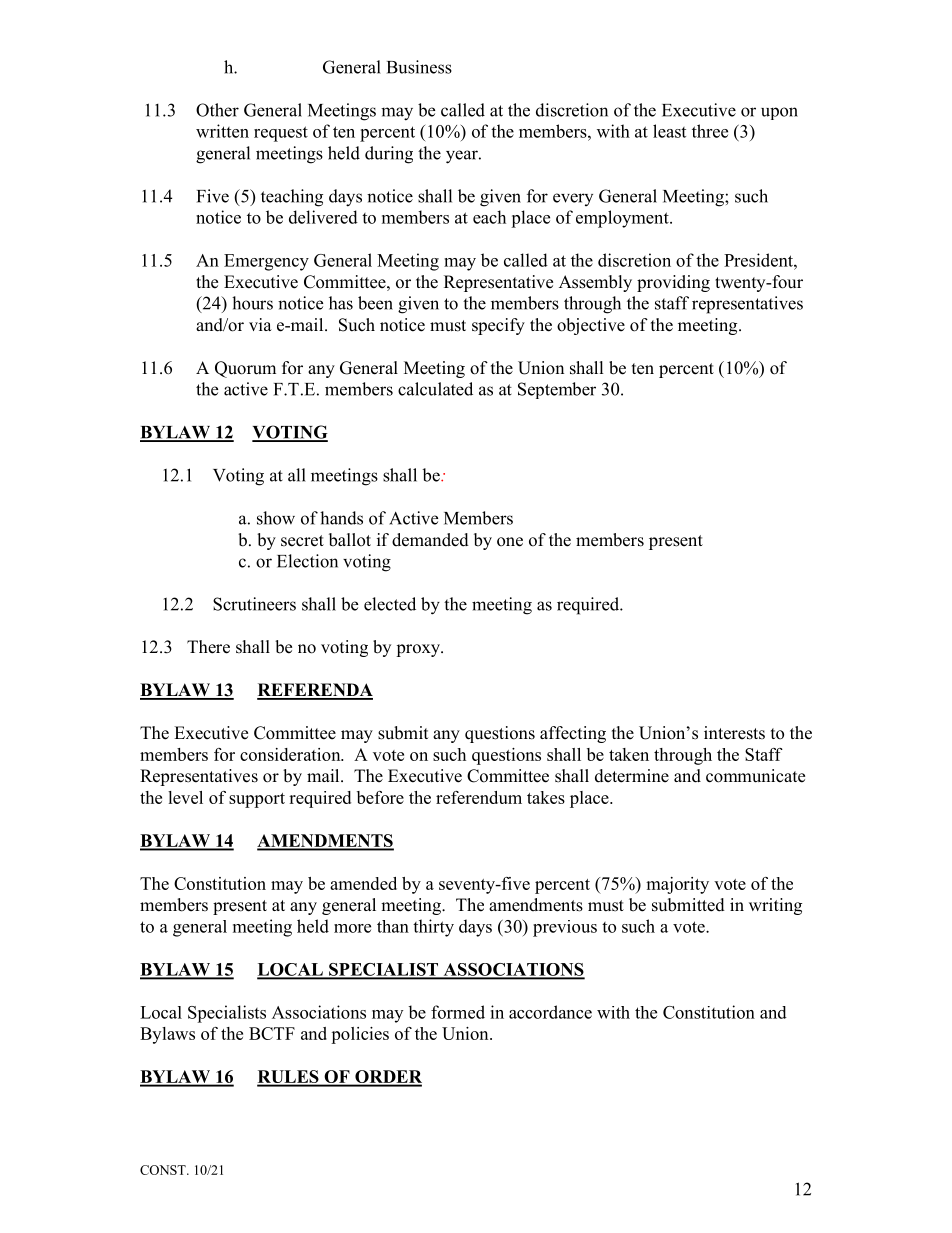 This page has width=952, height=1233. What do you see at coordinates (458, 1012) in the page?
I see `formed` at bounding box center [458, 1012].
